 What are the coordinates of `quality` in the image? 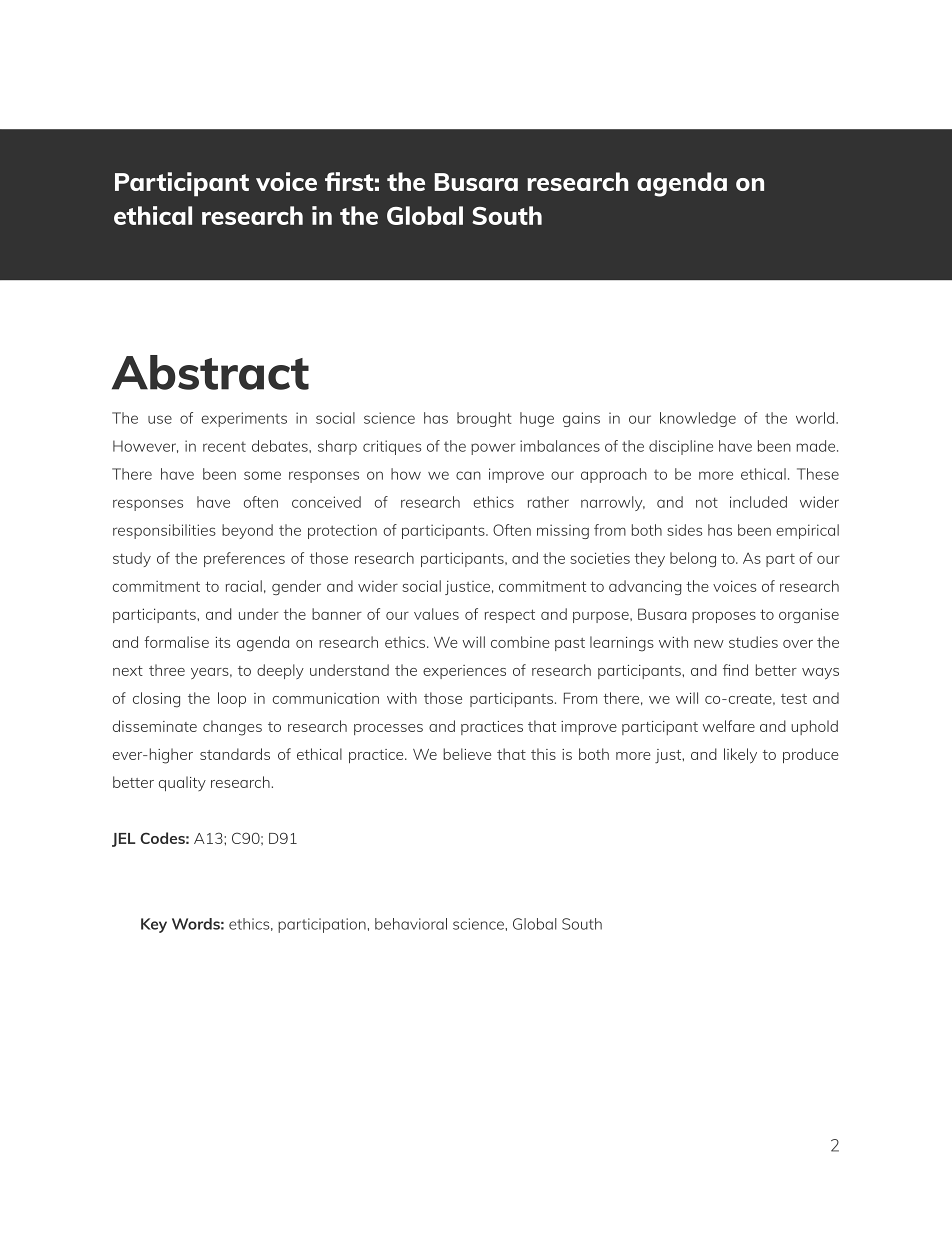 It's located at (182, 783).
